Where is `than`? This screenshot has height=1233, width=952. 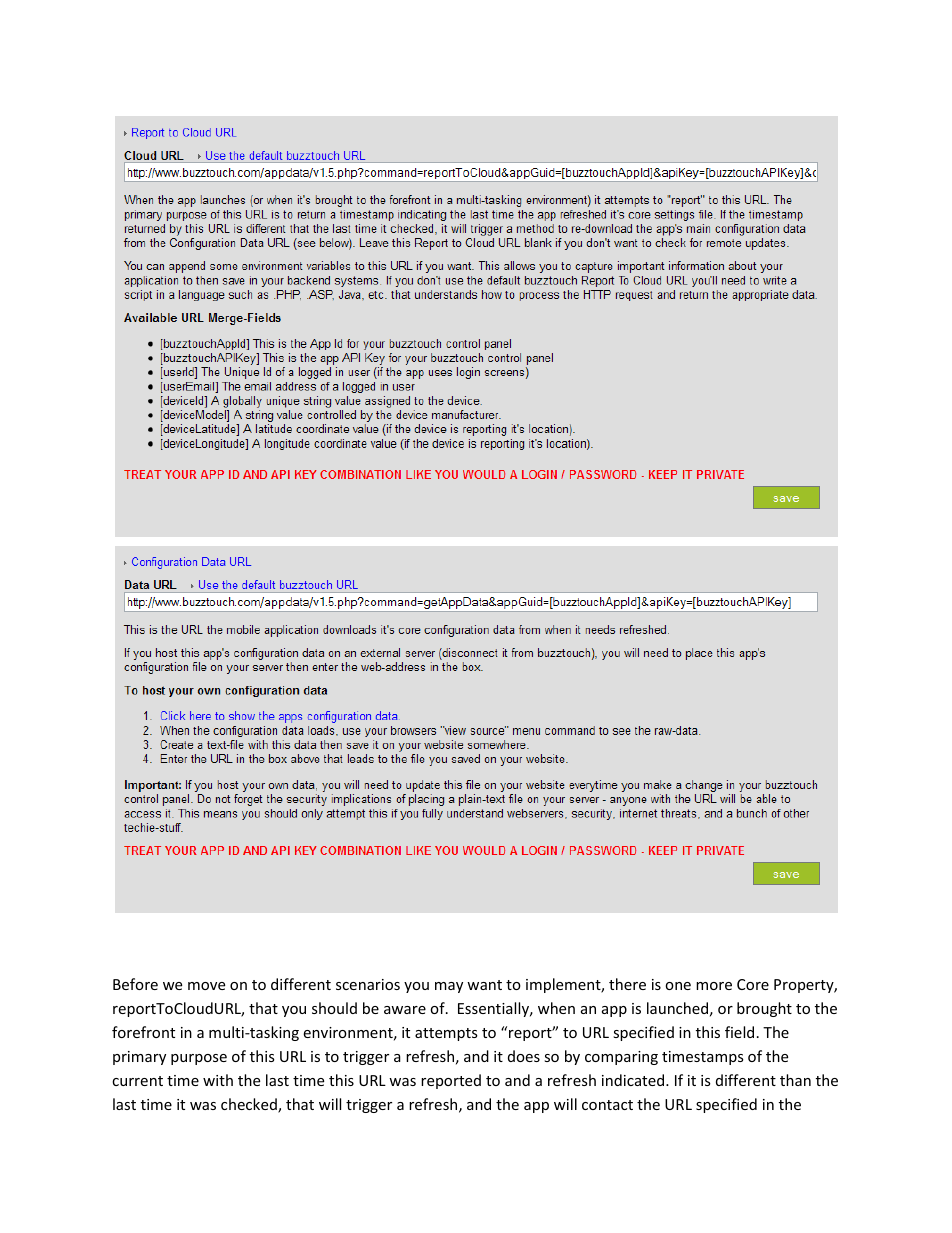
than is located at coordinates (795, 1080).
